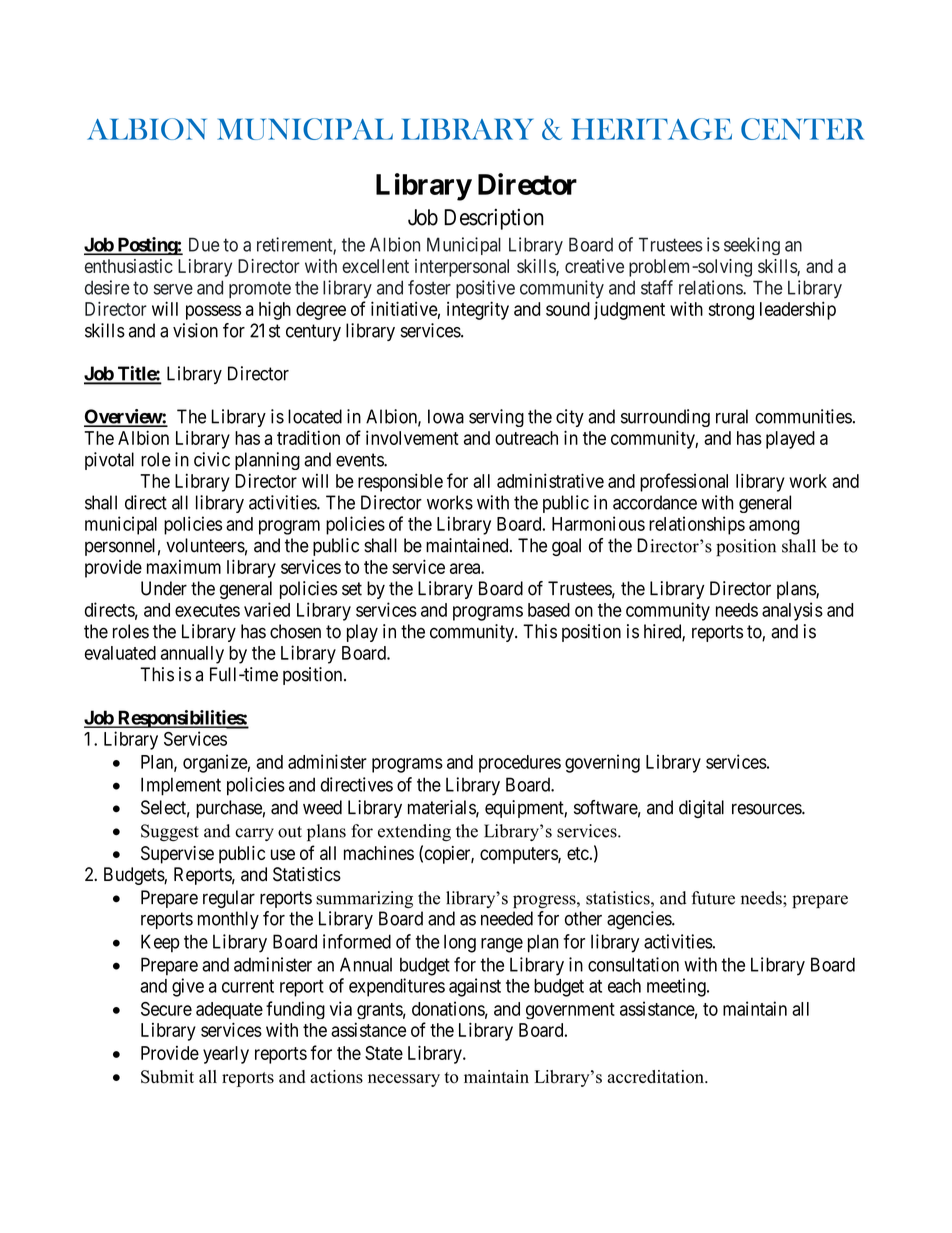 This page has width=952, height=1233. What do you see at coordinates (792, 611) in the page?
I see `analysis` at bounding box center [792, 611].
